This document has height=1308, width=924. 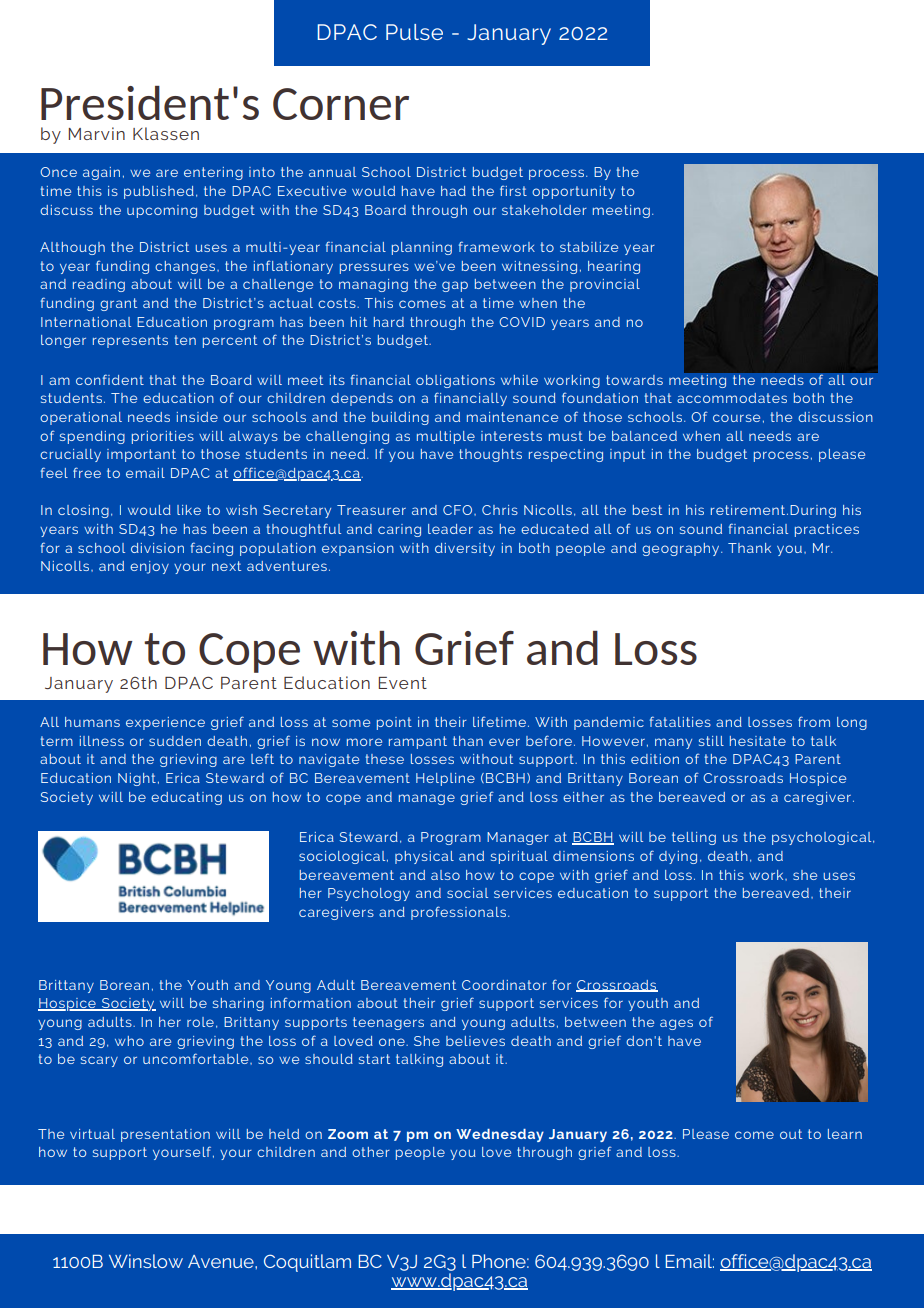 What do you see at coordinates (732, 398) in the document?
I see `accommodates` at bounding box center [732, 398].
